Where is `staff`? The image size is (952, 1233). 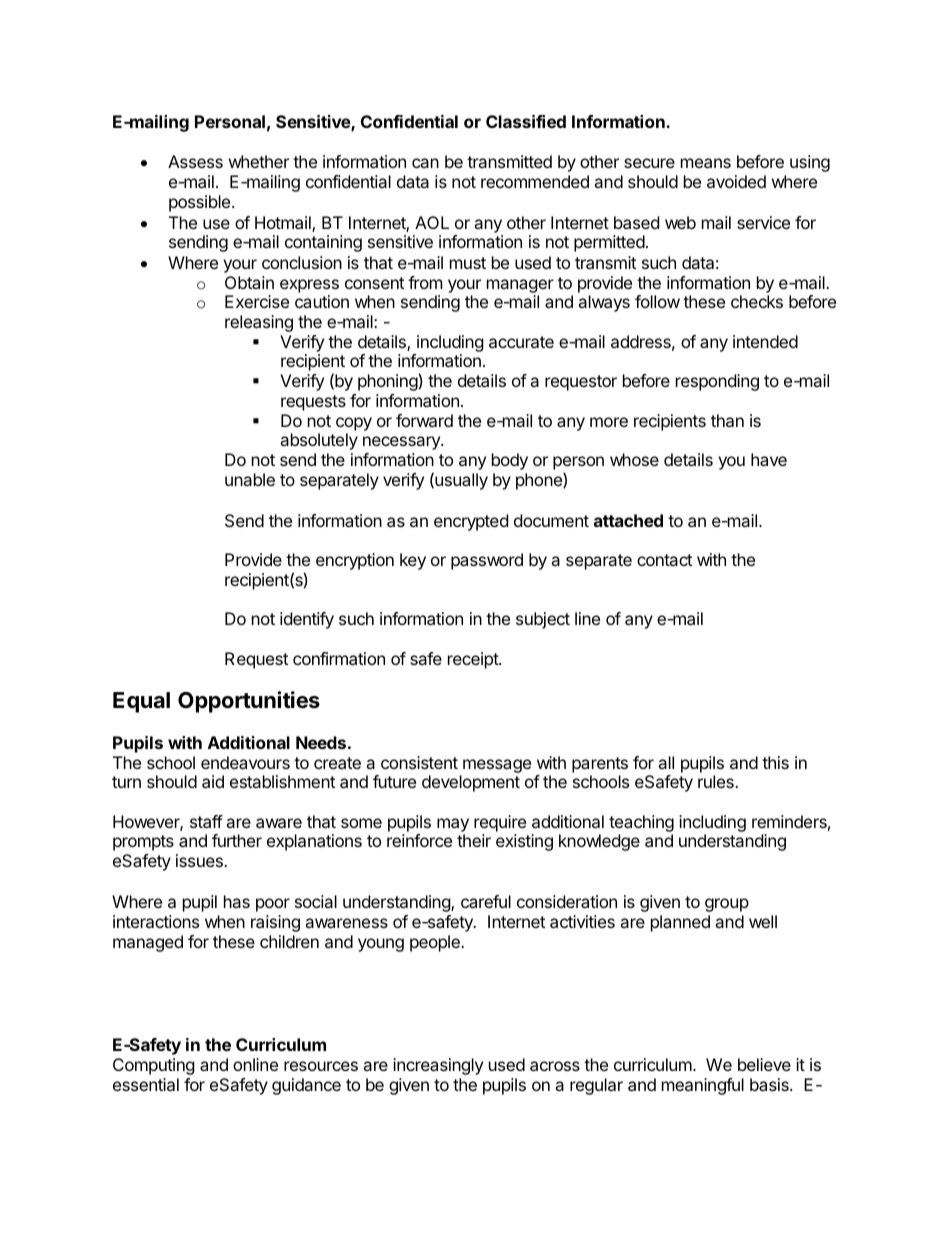
staff is located at coordinates (206, 821).
